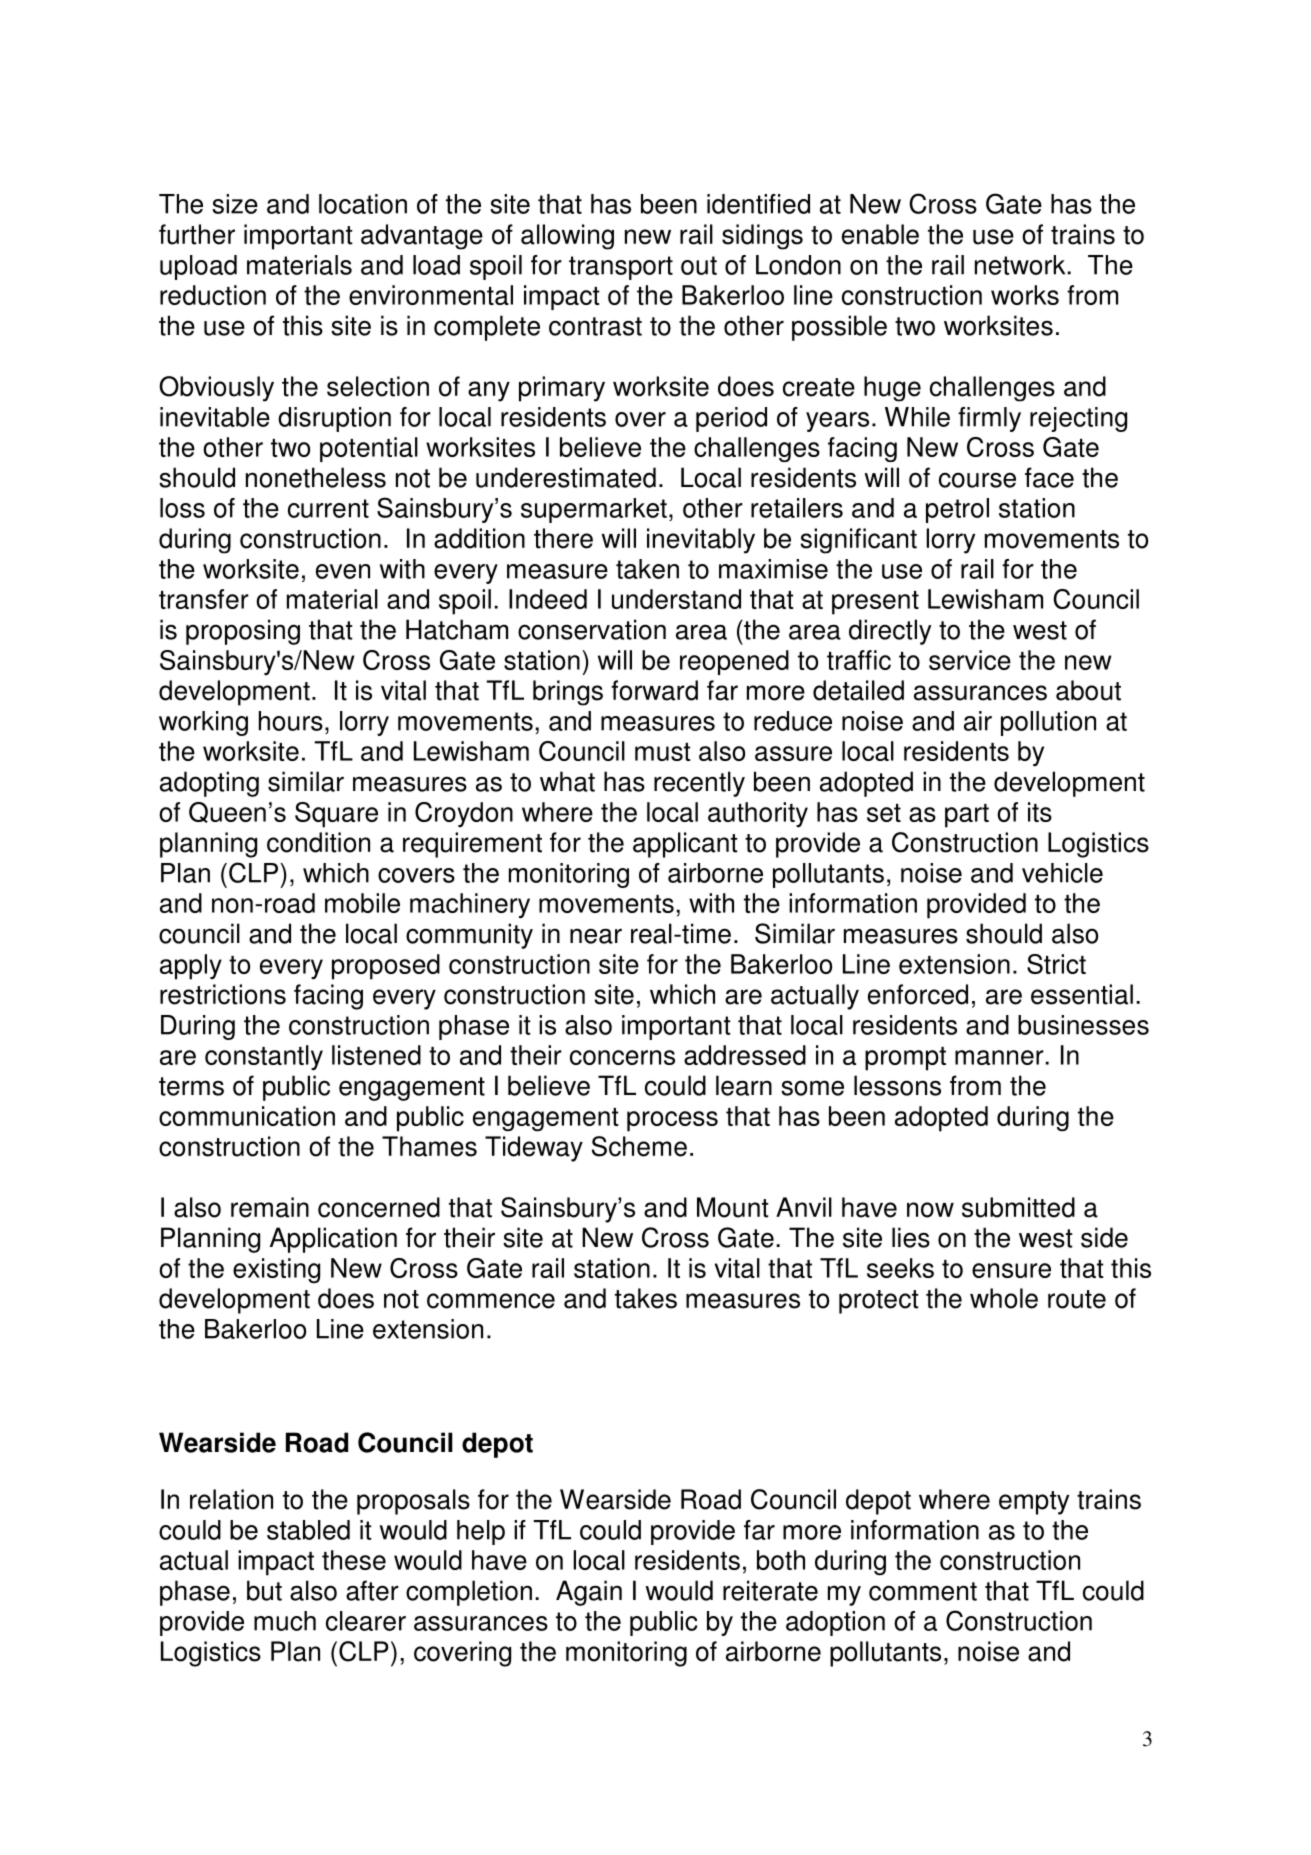  Describe the element at coordinates (1021, 265) in the screenshot. I see `network` at that location.
